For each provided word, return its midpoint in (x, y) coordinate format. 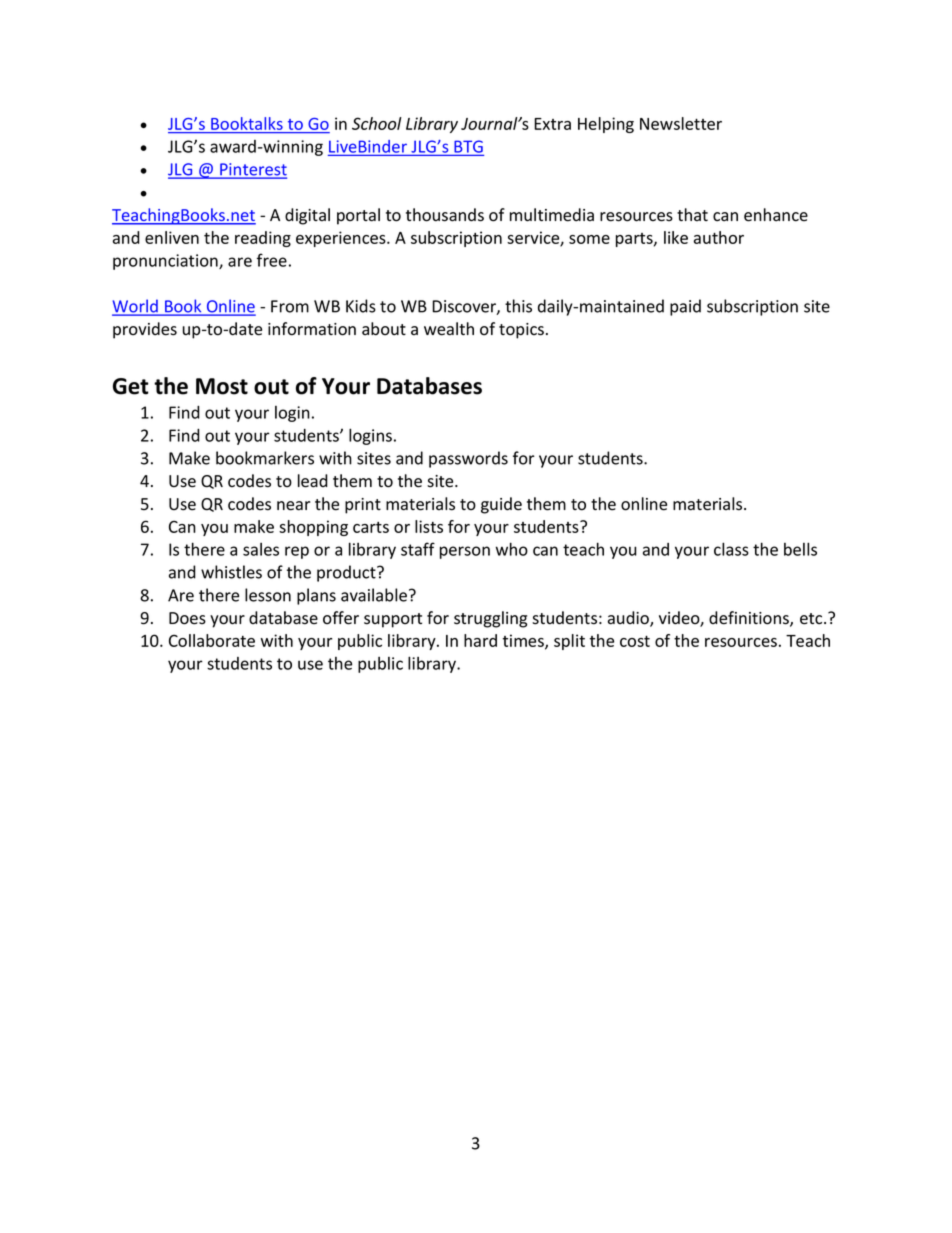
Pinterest (252, 170)
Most (222, 386)
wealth (449, 329)
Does (187, 618)
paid (685, 307)
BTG (468, 146)
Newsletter (681, 123)
